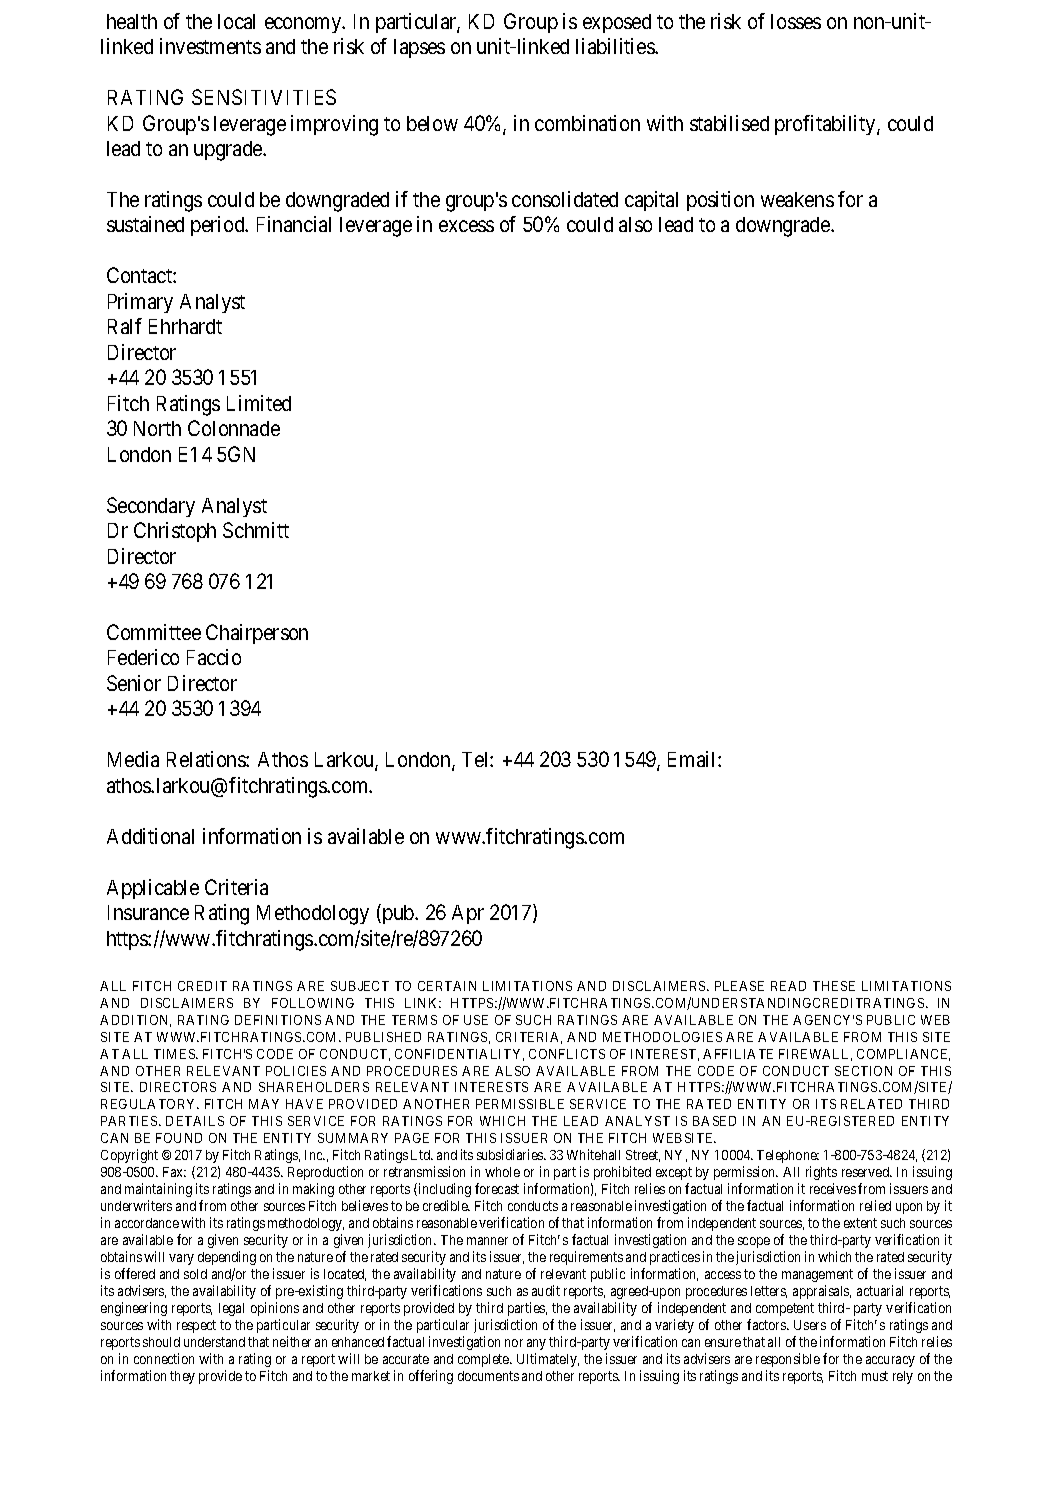 This document has height=1489, width=1053. Describe the element at coordinates (788, 986) in the document. I see `READ` at that location.
